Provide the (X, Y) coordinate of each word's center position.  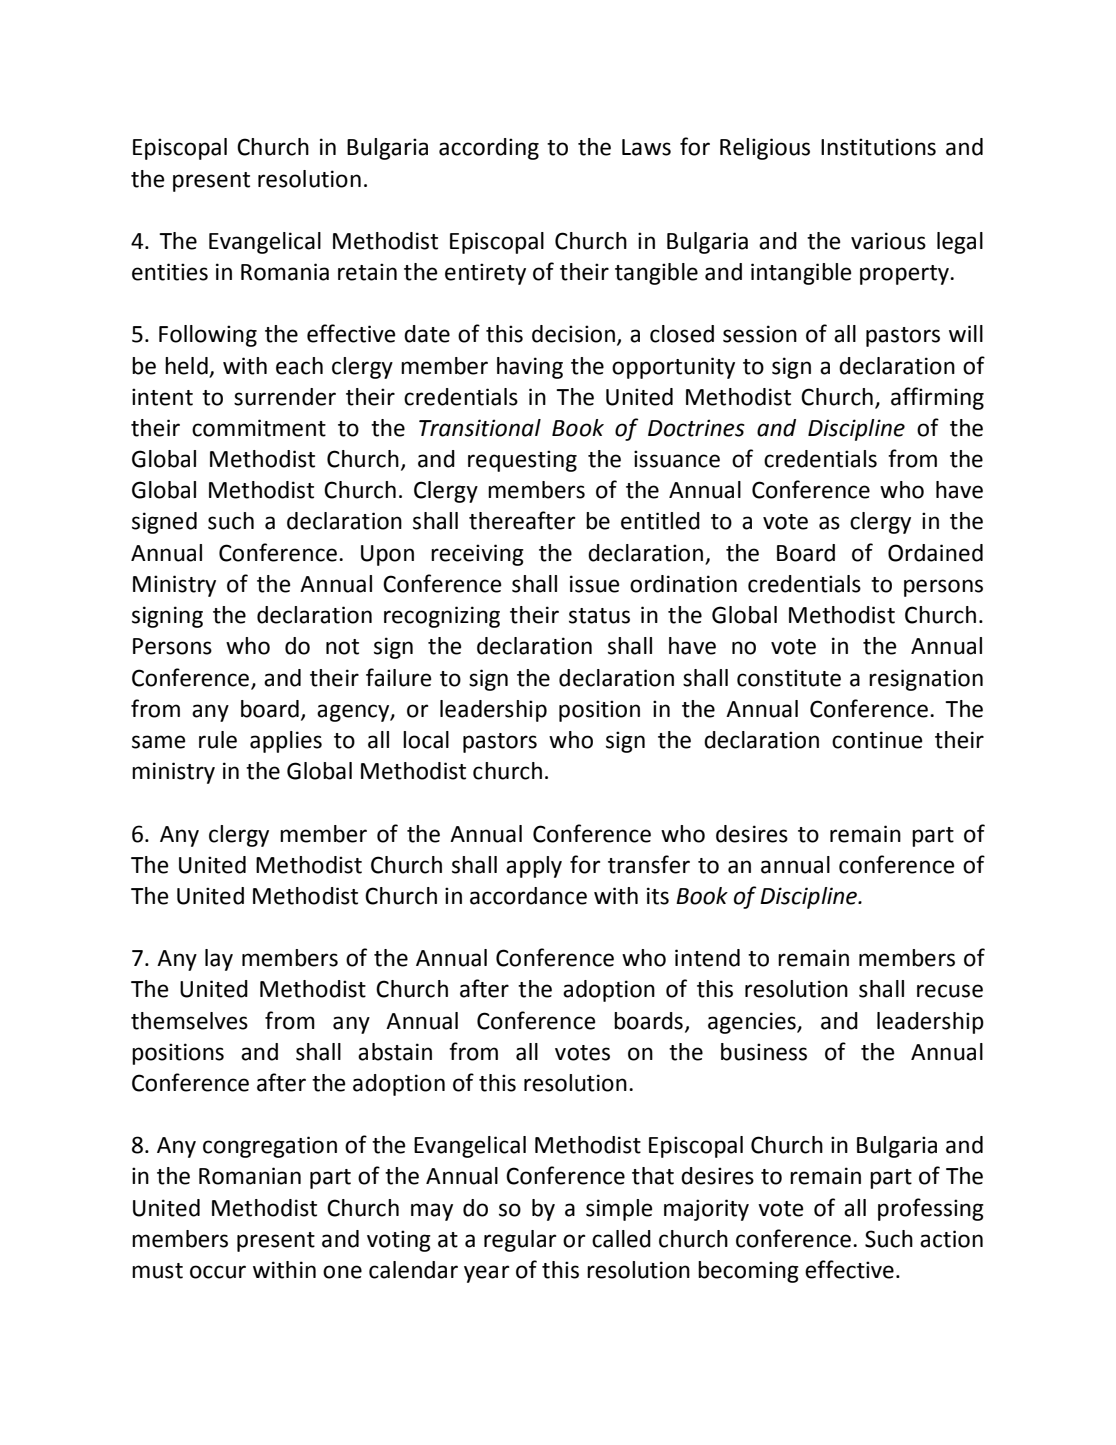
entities (170, 272)
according (489, 149)
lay (219, 960)
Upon (387, 555)
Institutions (878, 147)
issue (595, 584)
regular (520, 1241)
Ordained (935, 553)
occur (218, 1272)
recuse (950, 991)
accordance (528, 896)
